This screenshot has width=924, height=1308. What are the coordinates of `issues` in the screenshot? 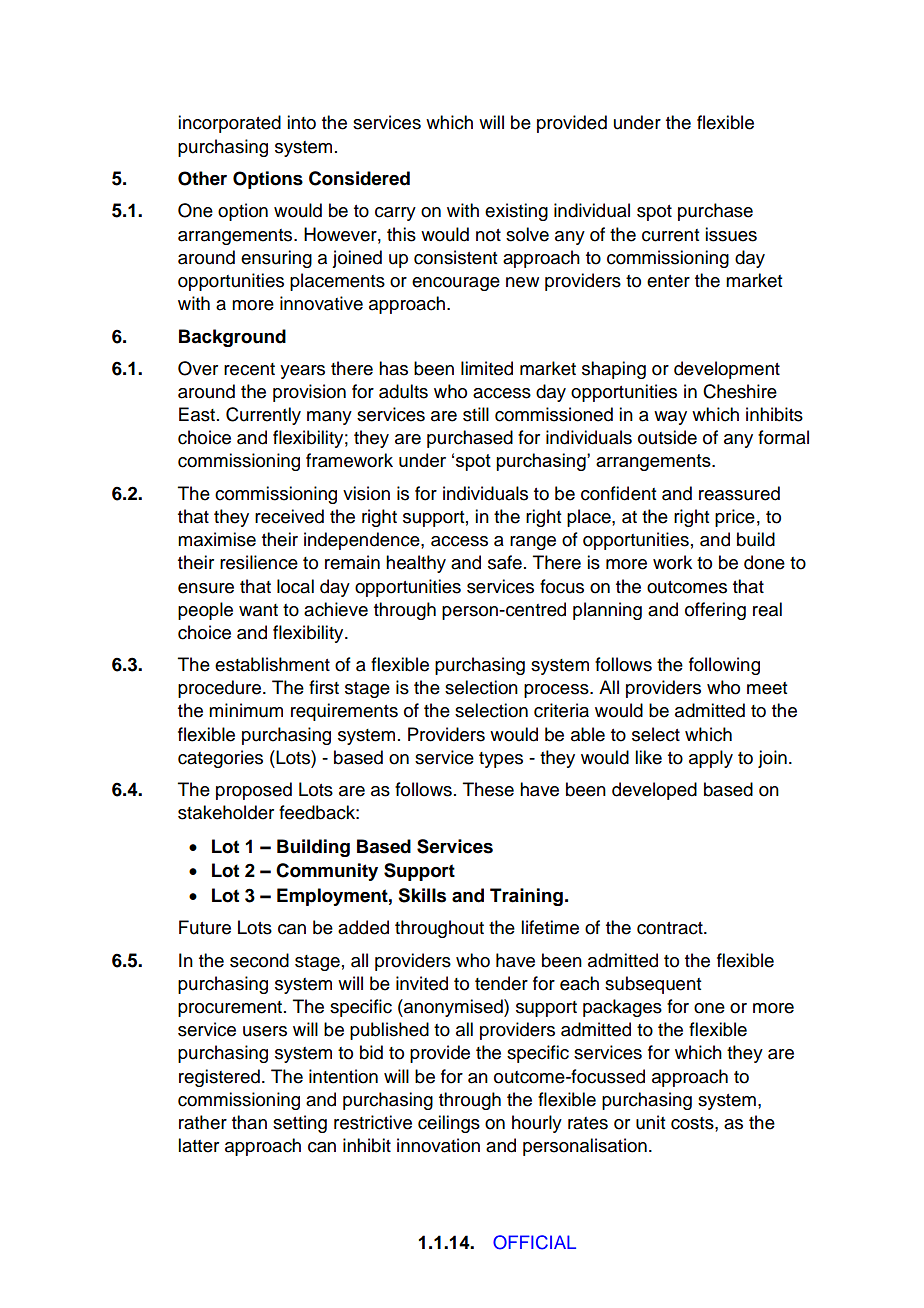 It's located at (731, 234).
